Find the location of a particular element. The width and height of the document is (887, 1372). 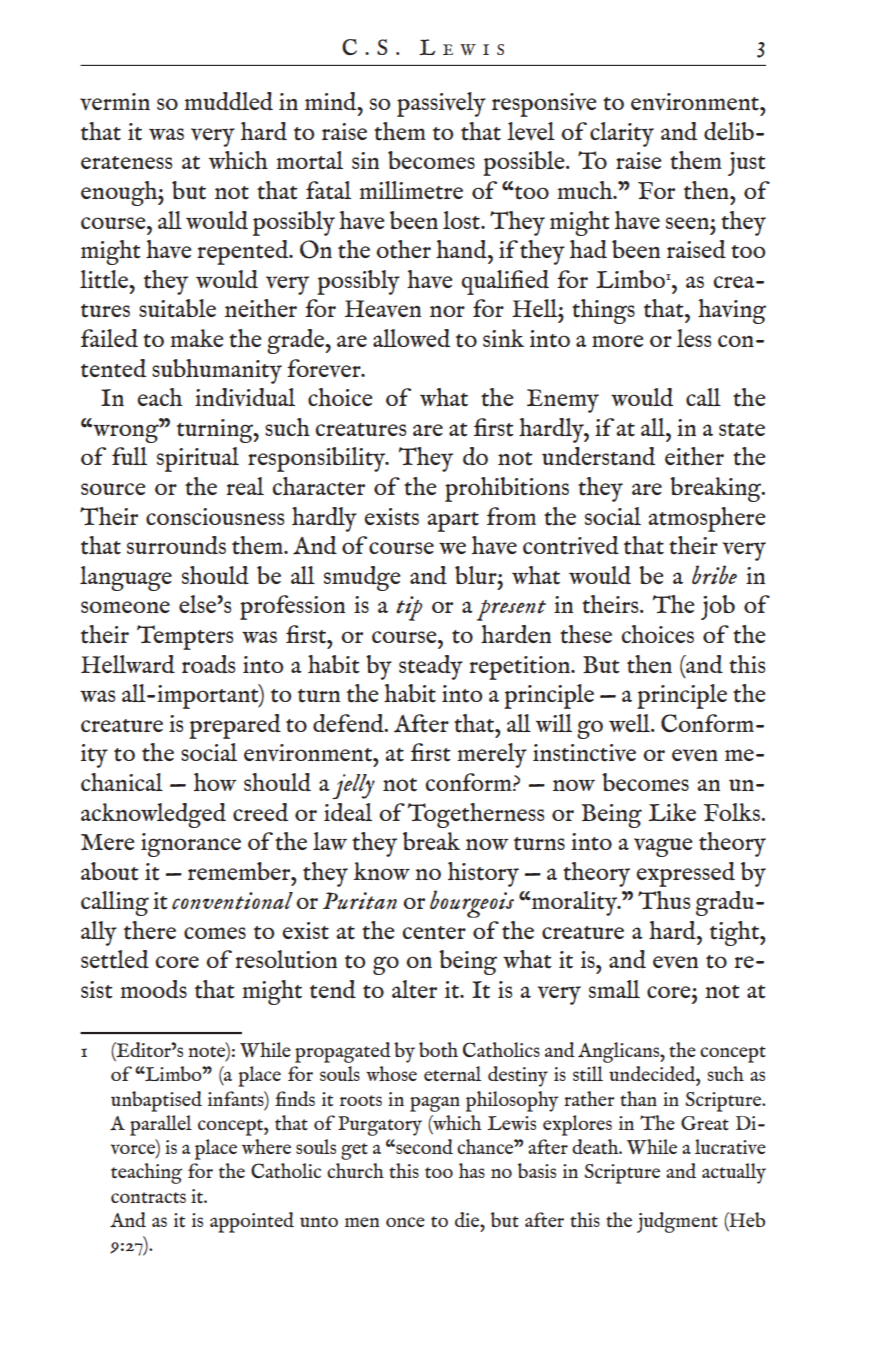

spiritual is located at coordinates (198, 459).
